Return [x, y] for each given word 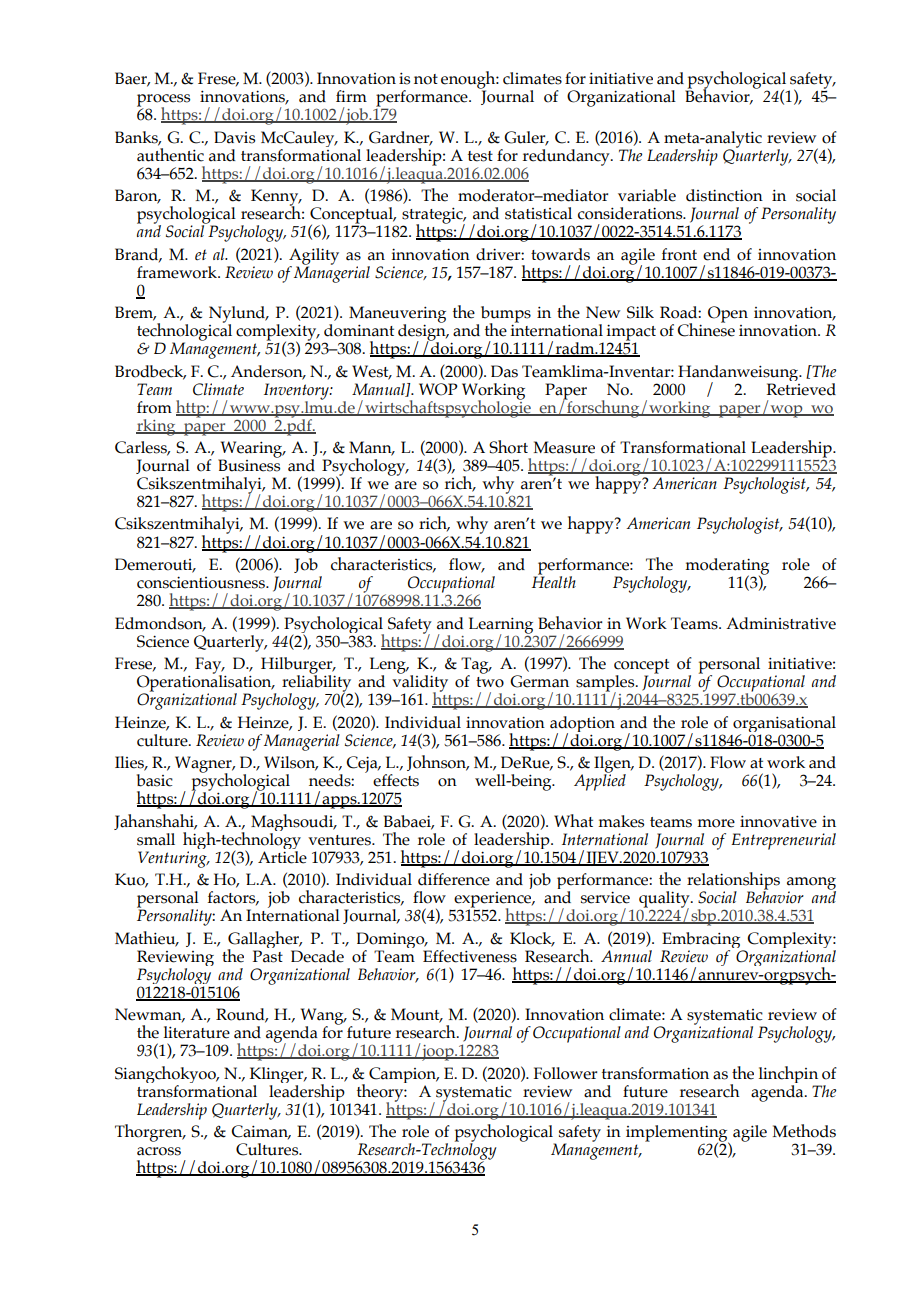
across [159, 1151]
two [490, 682]
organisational [784, 725]
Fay [209, 666]
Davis [234, 137]
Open [728, 314]
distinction [724, 195]
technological [184, 332]
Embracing [702, 941]
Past [268, 956]
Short [508, 447]
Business [249, 464]
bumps [504, 315]
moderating [727, 567]
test [480, 156]
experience [494, 901]
